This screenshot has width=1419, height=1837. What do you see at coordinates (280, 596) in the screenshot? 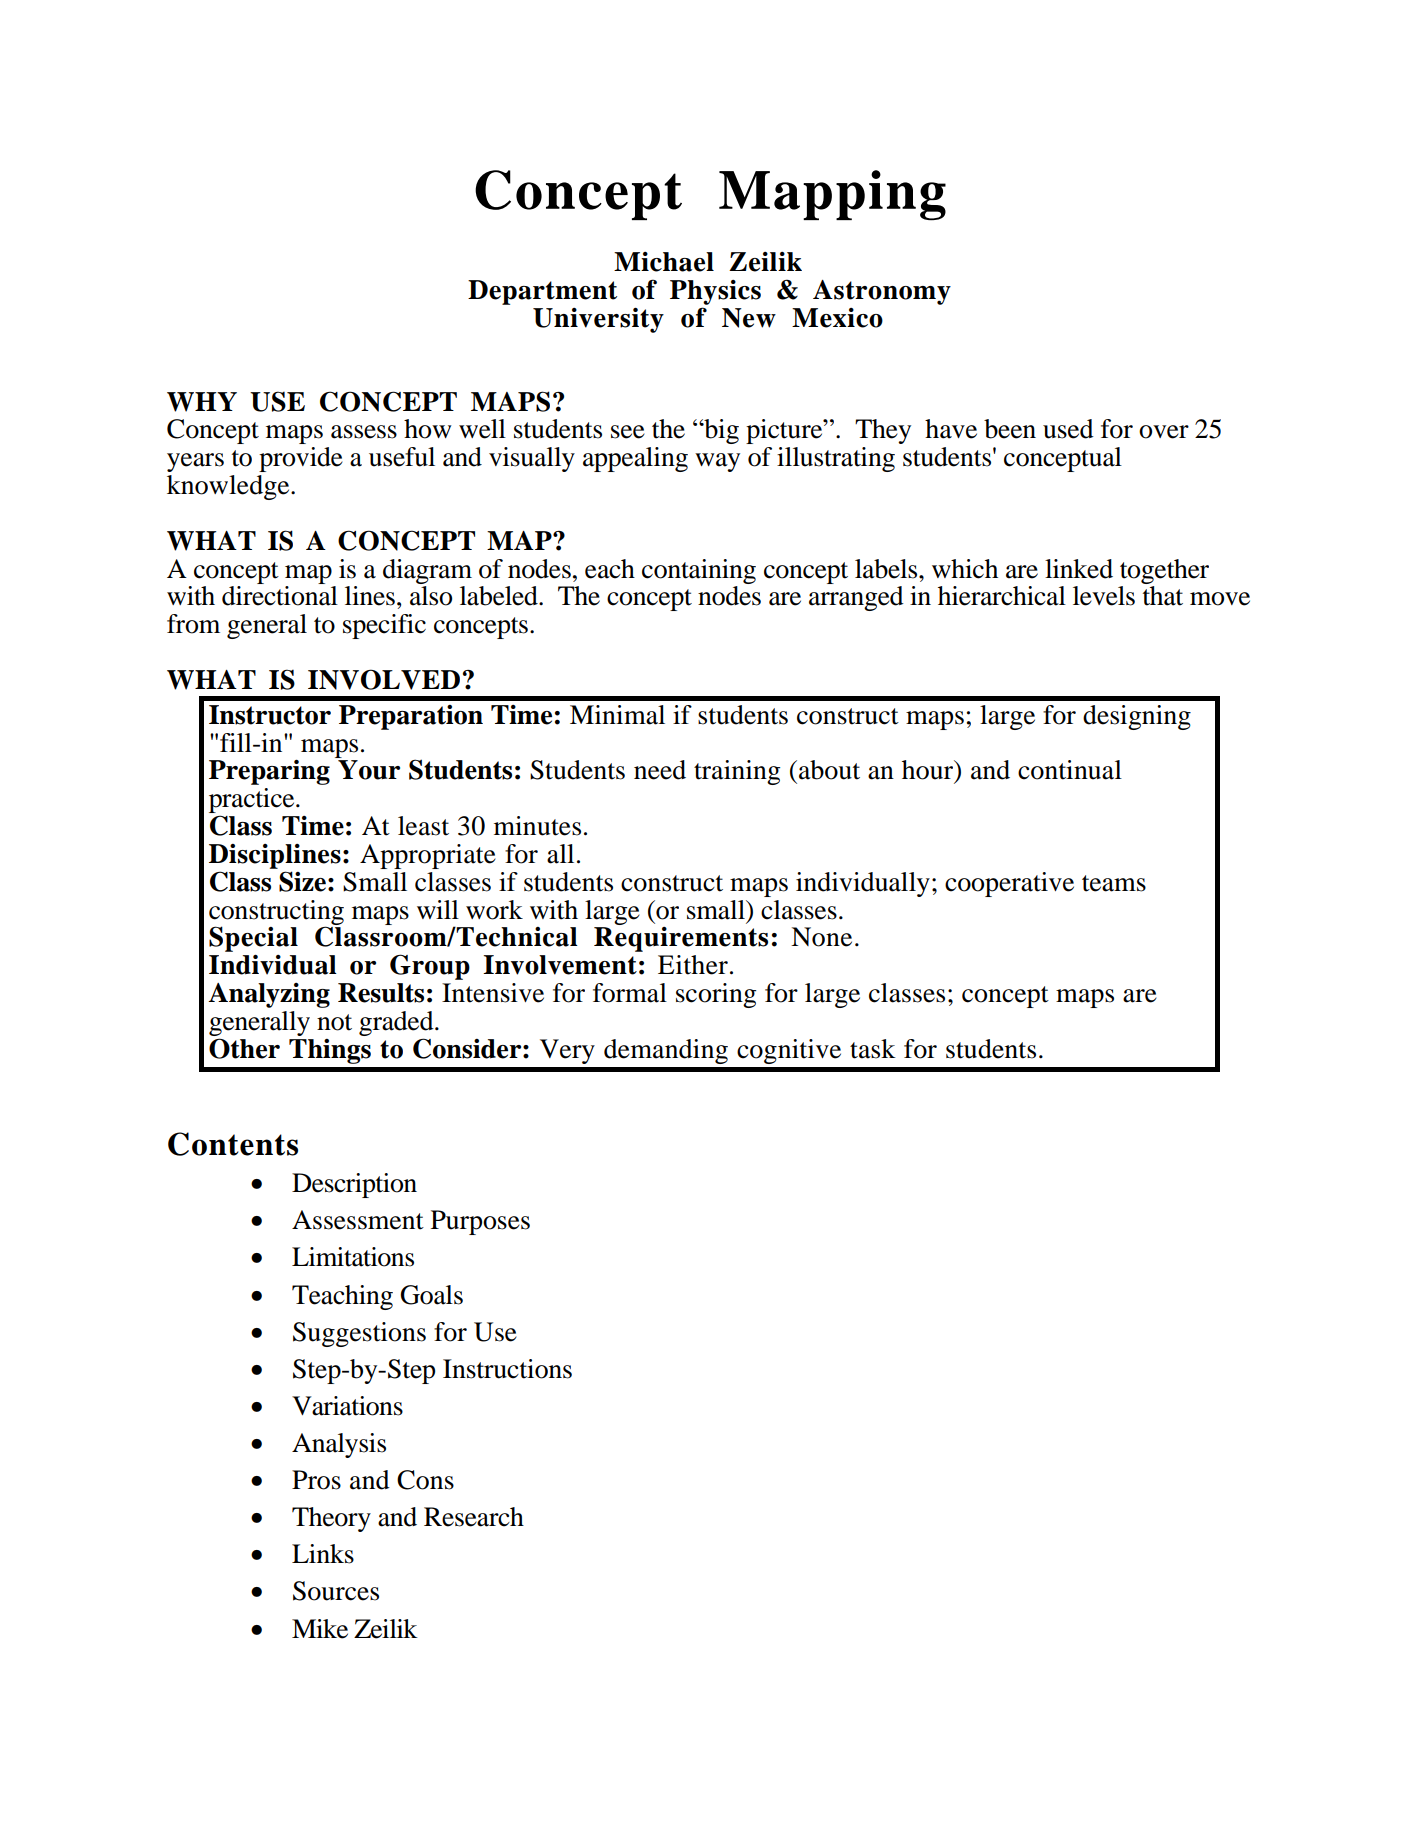
I see `directional` at bounding box center [280, 596].
